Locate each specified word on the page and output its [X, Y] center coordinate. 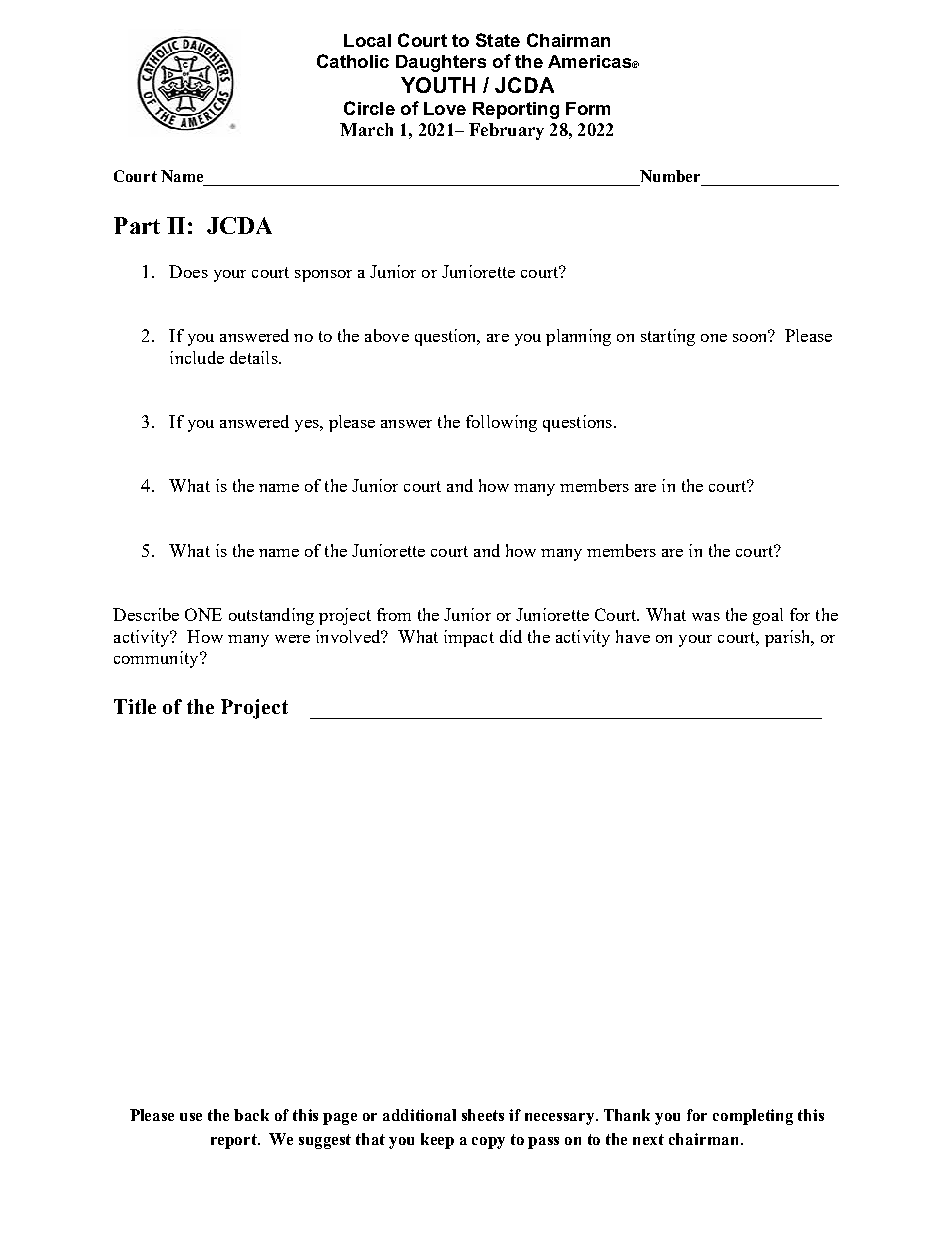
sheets [483, 1115]
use [191, 1117]
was [706, 617]
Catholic [353, 61]
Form [588, 108]
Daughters [441, 63]
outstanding [271, 616]
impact [469, 638]
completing [753, 1117]
